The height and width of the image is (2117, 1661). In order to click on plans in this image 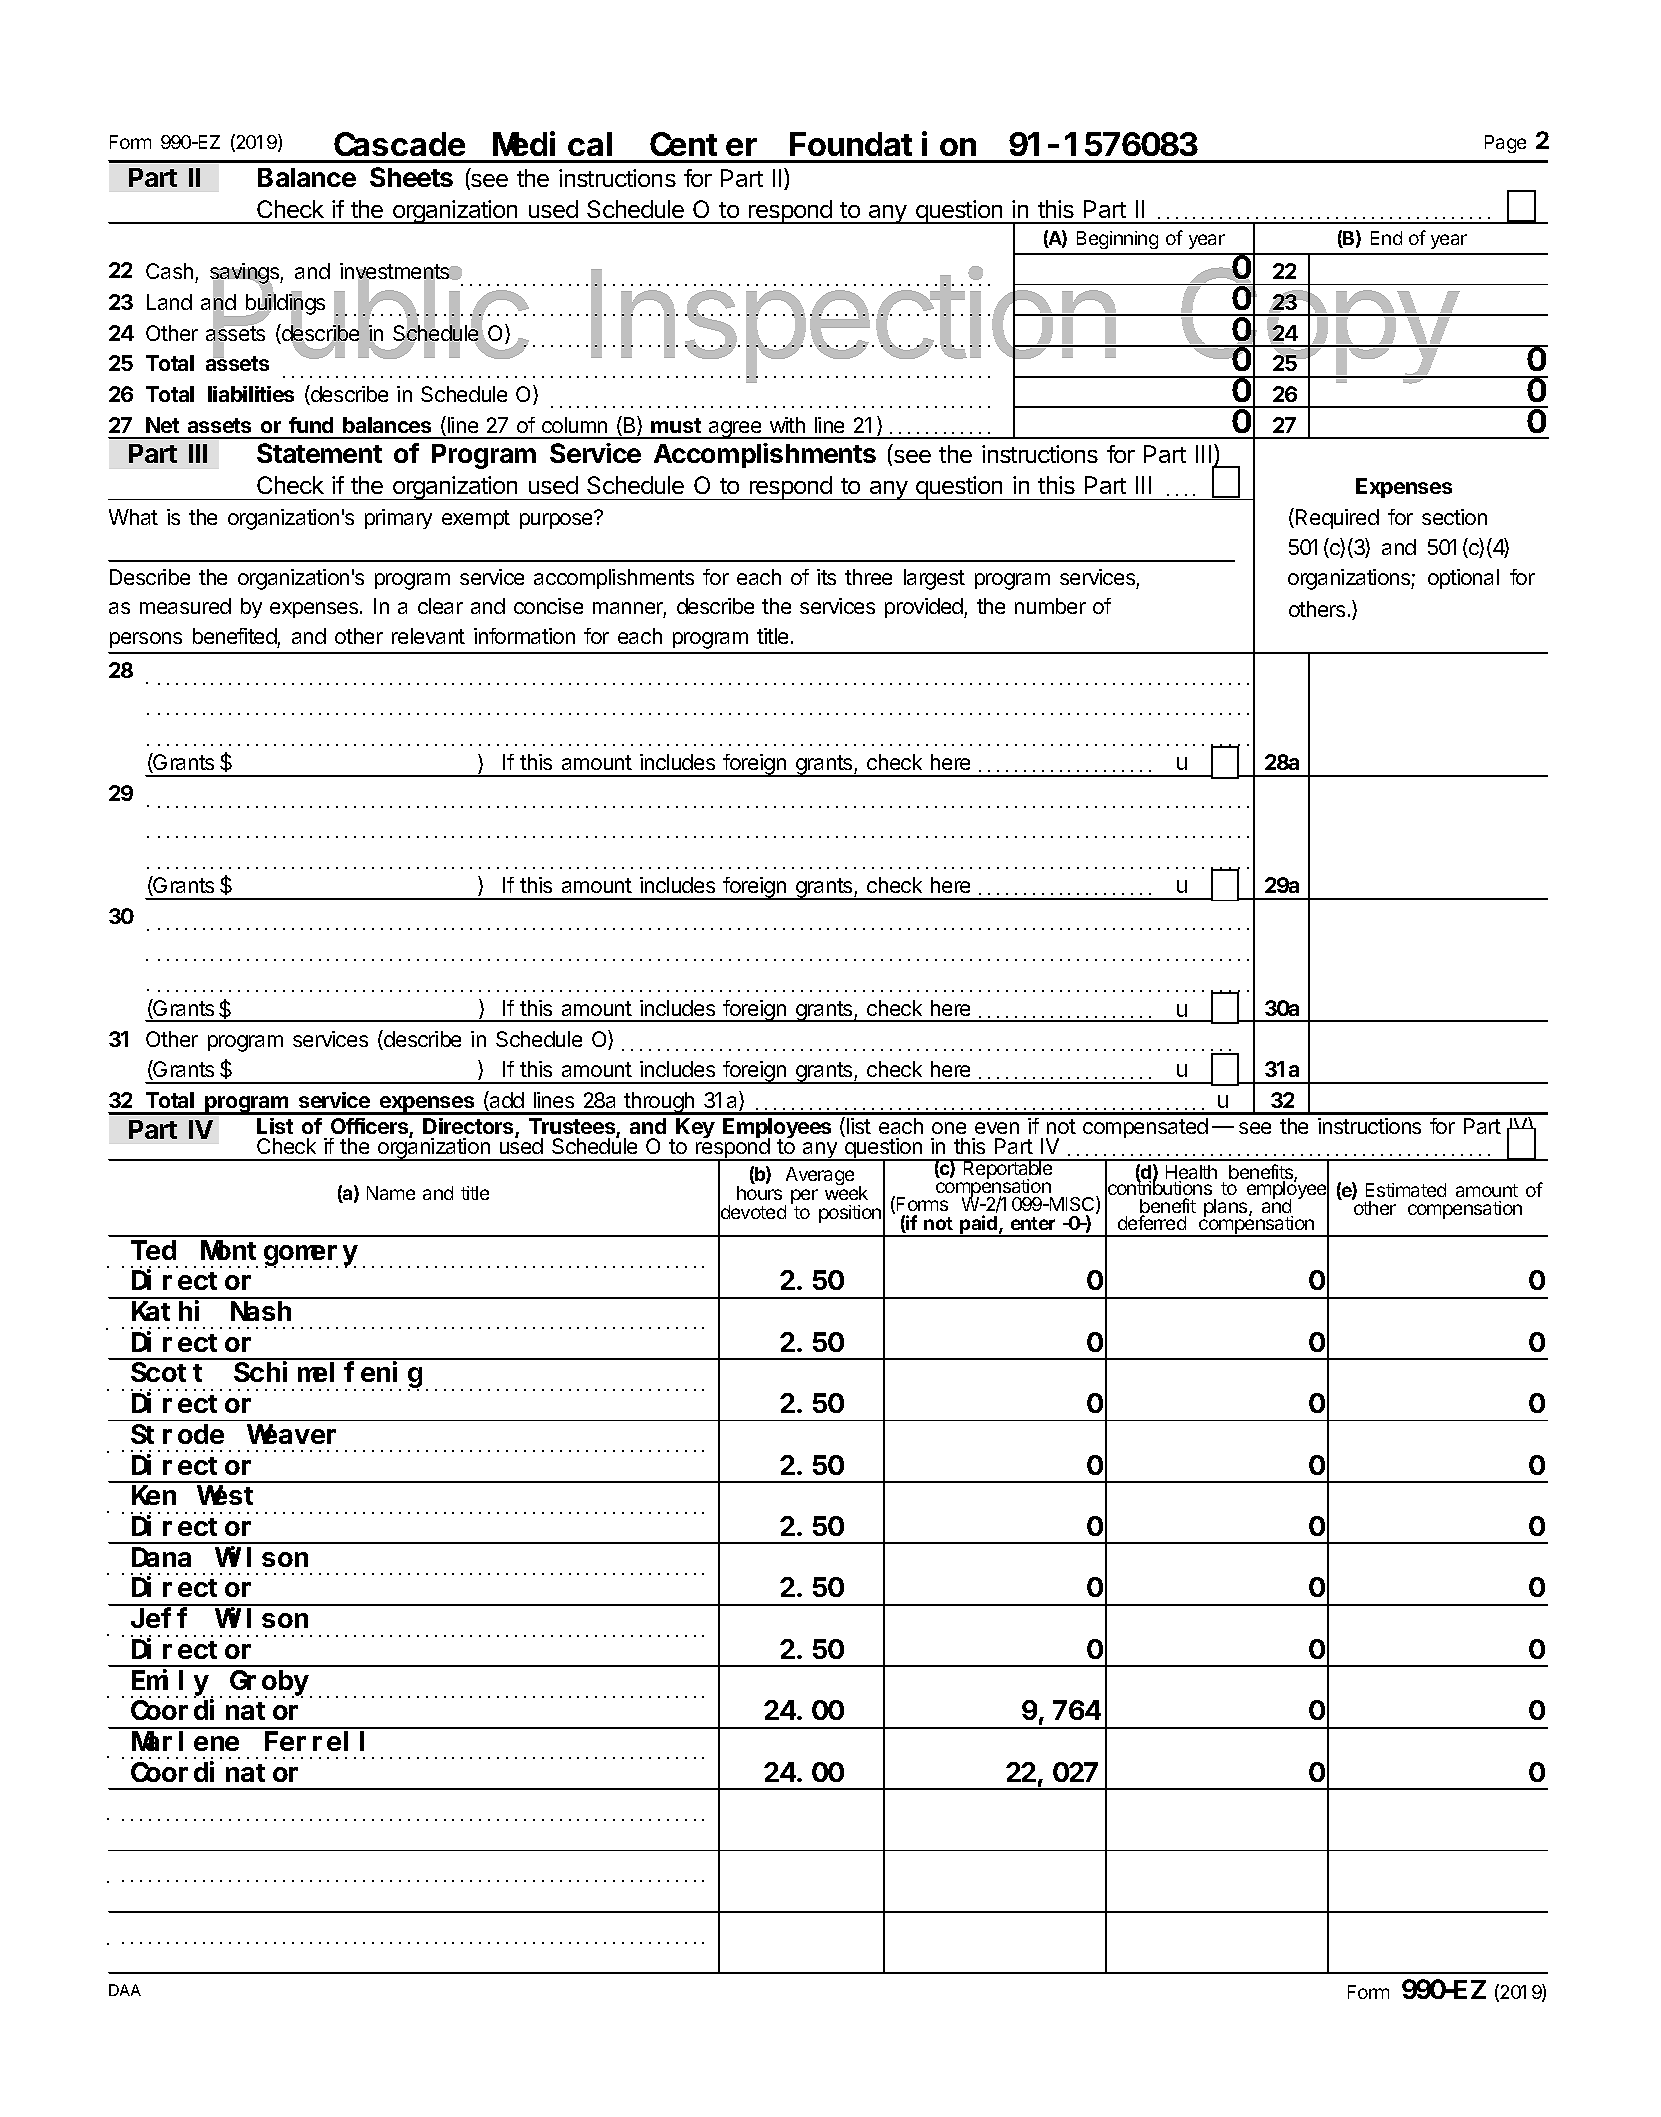, I will do `click(1227, 1208)`.
